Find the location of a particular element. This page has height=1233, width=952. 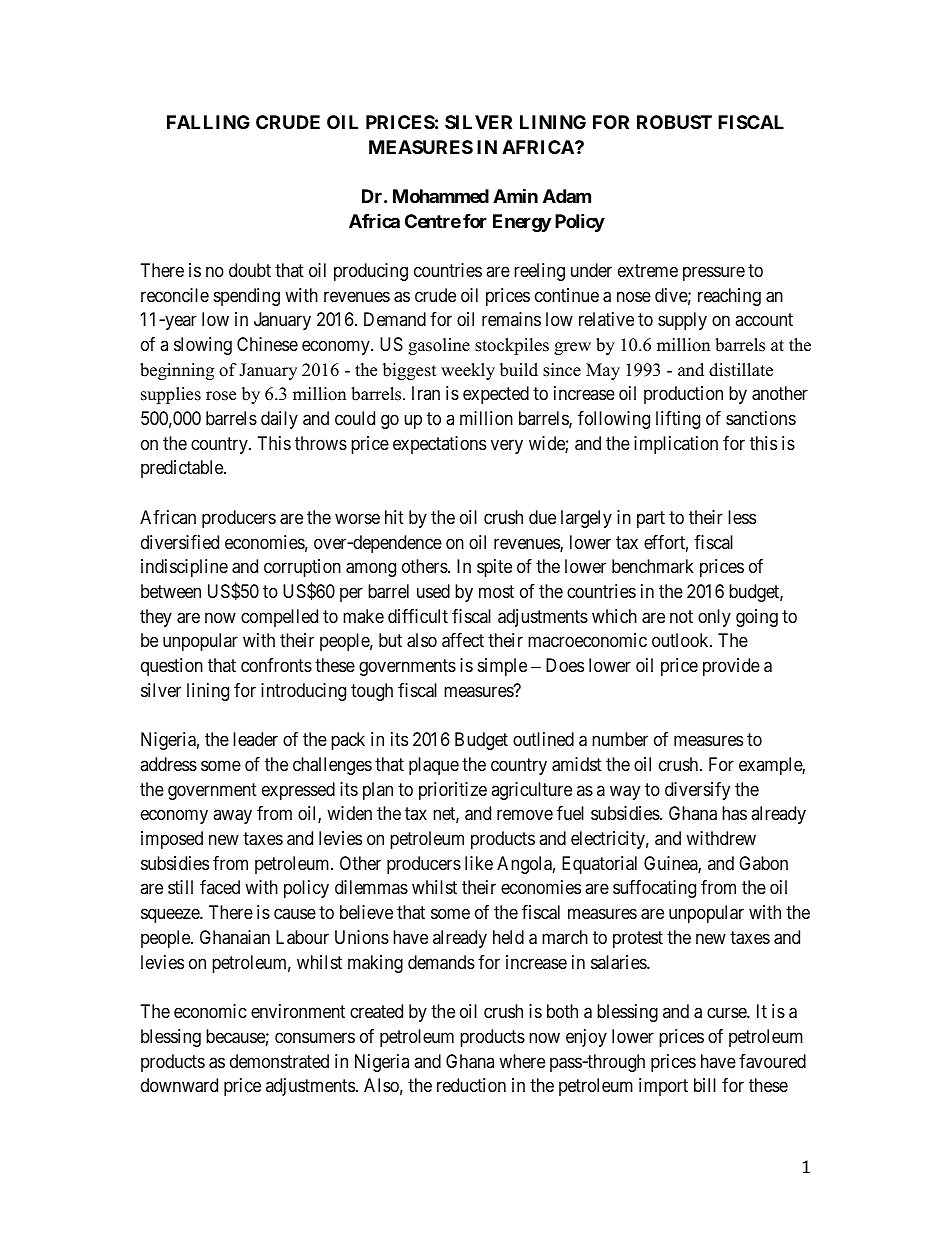

only is located at coordinates (714, 618).
